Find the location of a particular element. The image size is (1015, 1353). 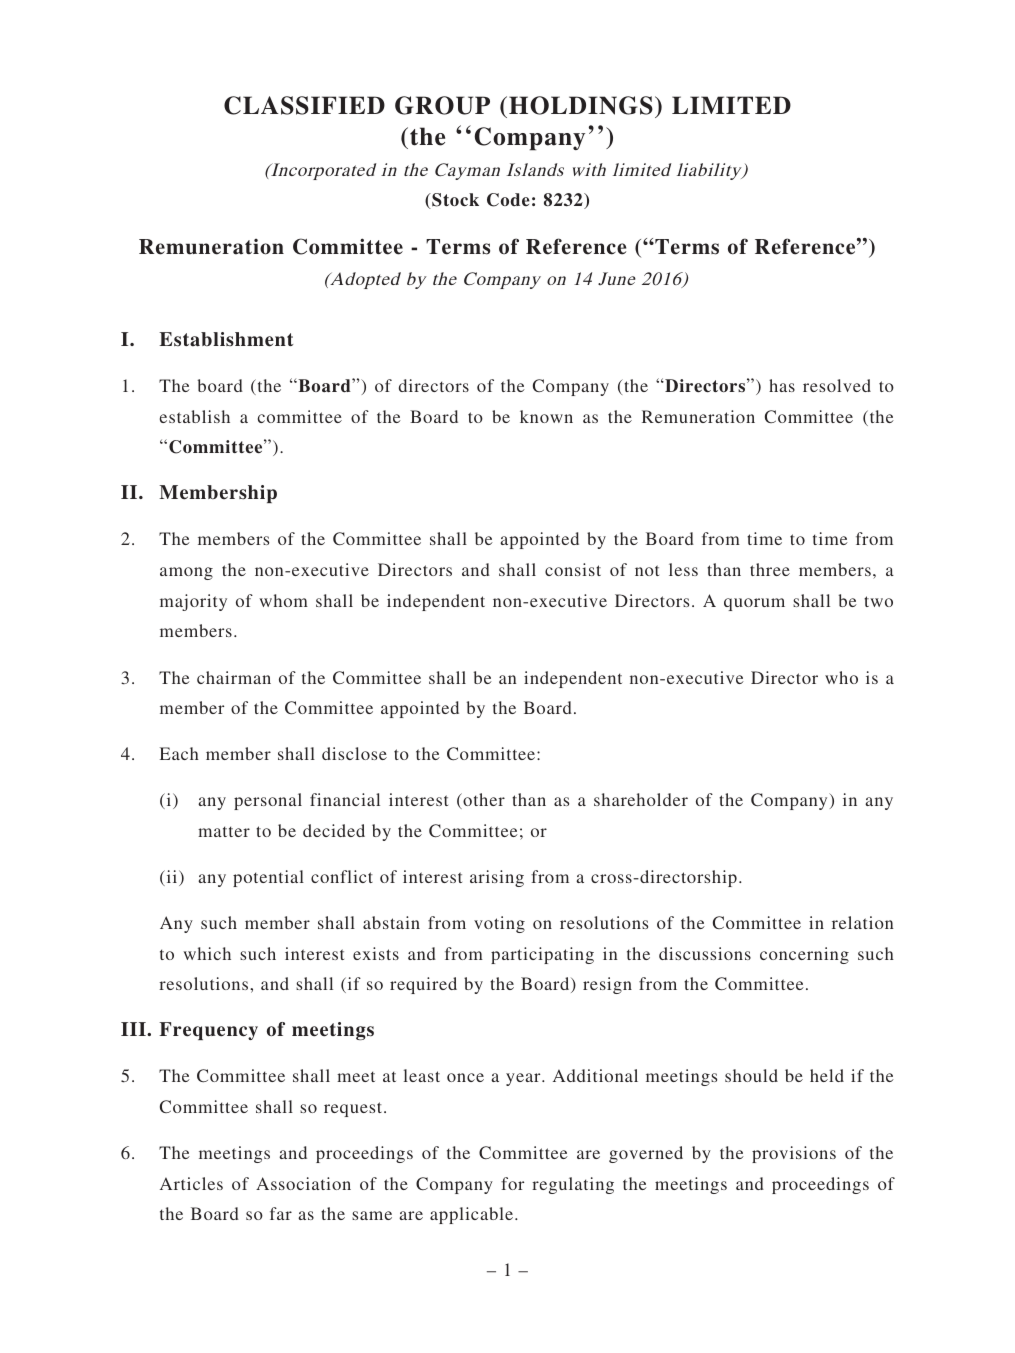

Articles is located at coordinates (191, 1183).
